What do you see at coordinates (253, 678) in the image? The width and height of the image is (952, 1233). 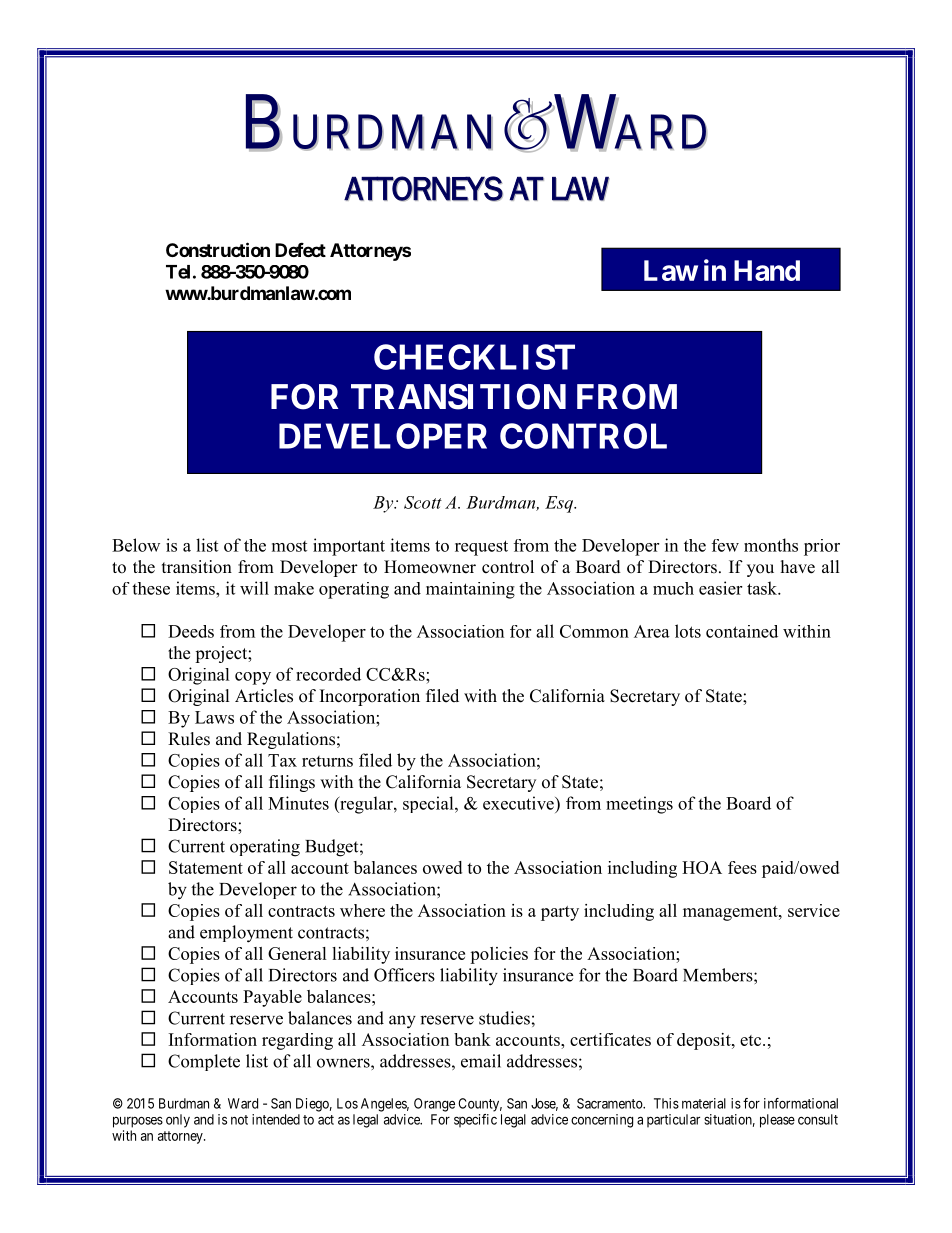 I see `copy` at bounding box center [253, 678].
